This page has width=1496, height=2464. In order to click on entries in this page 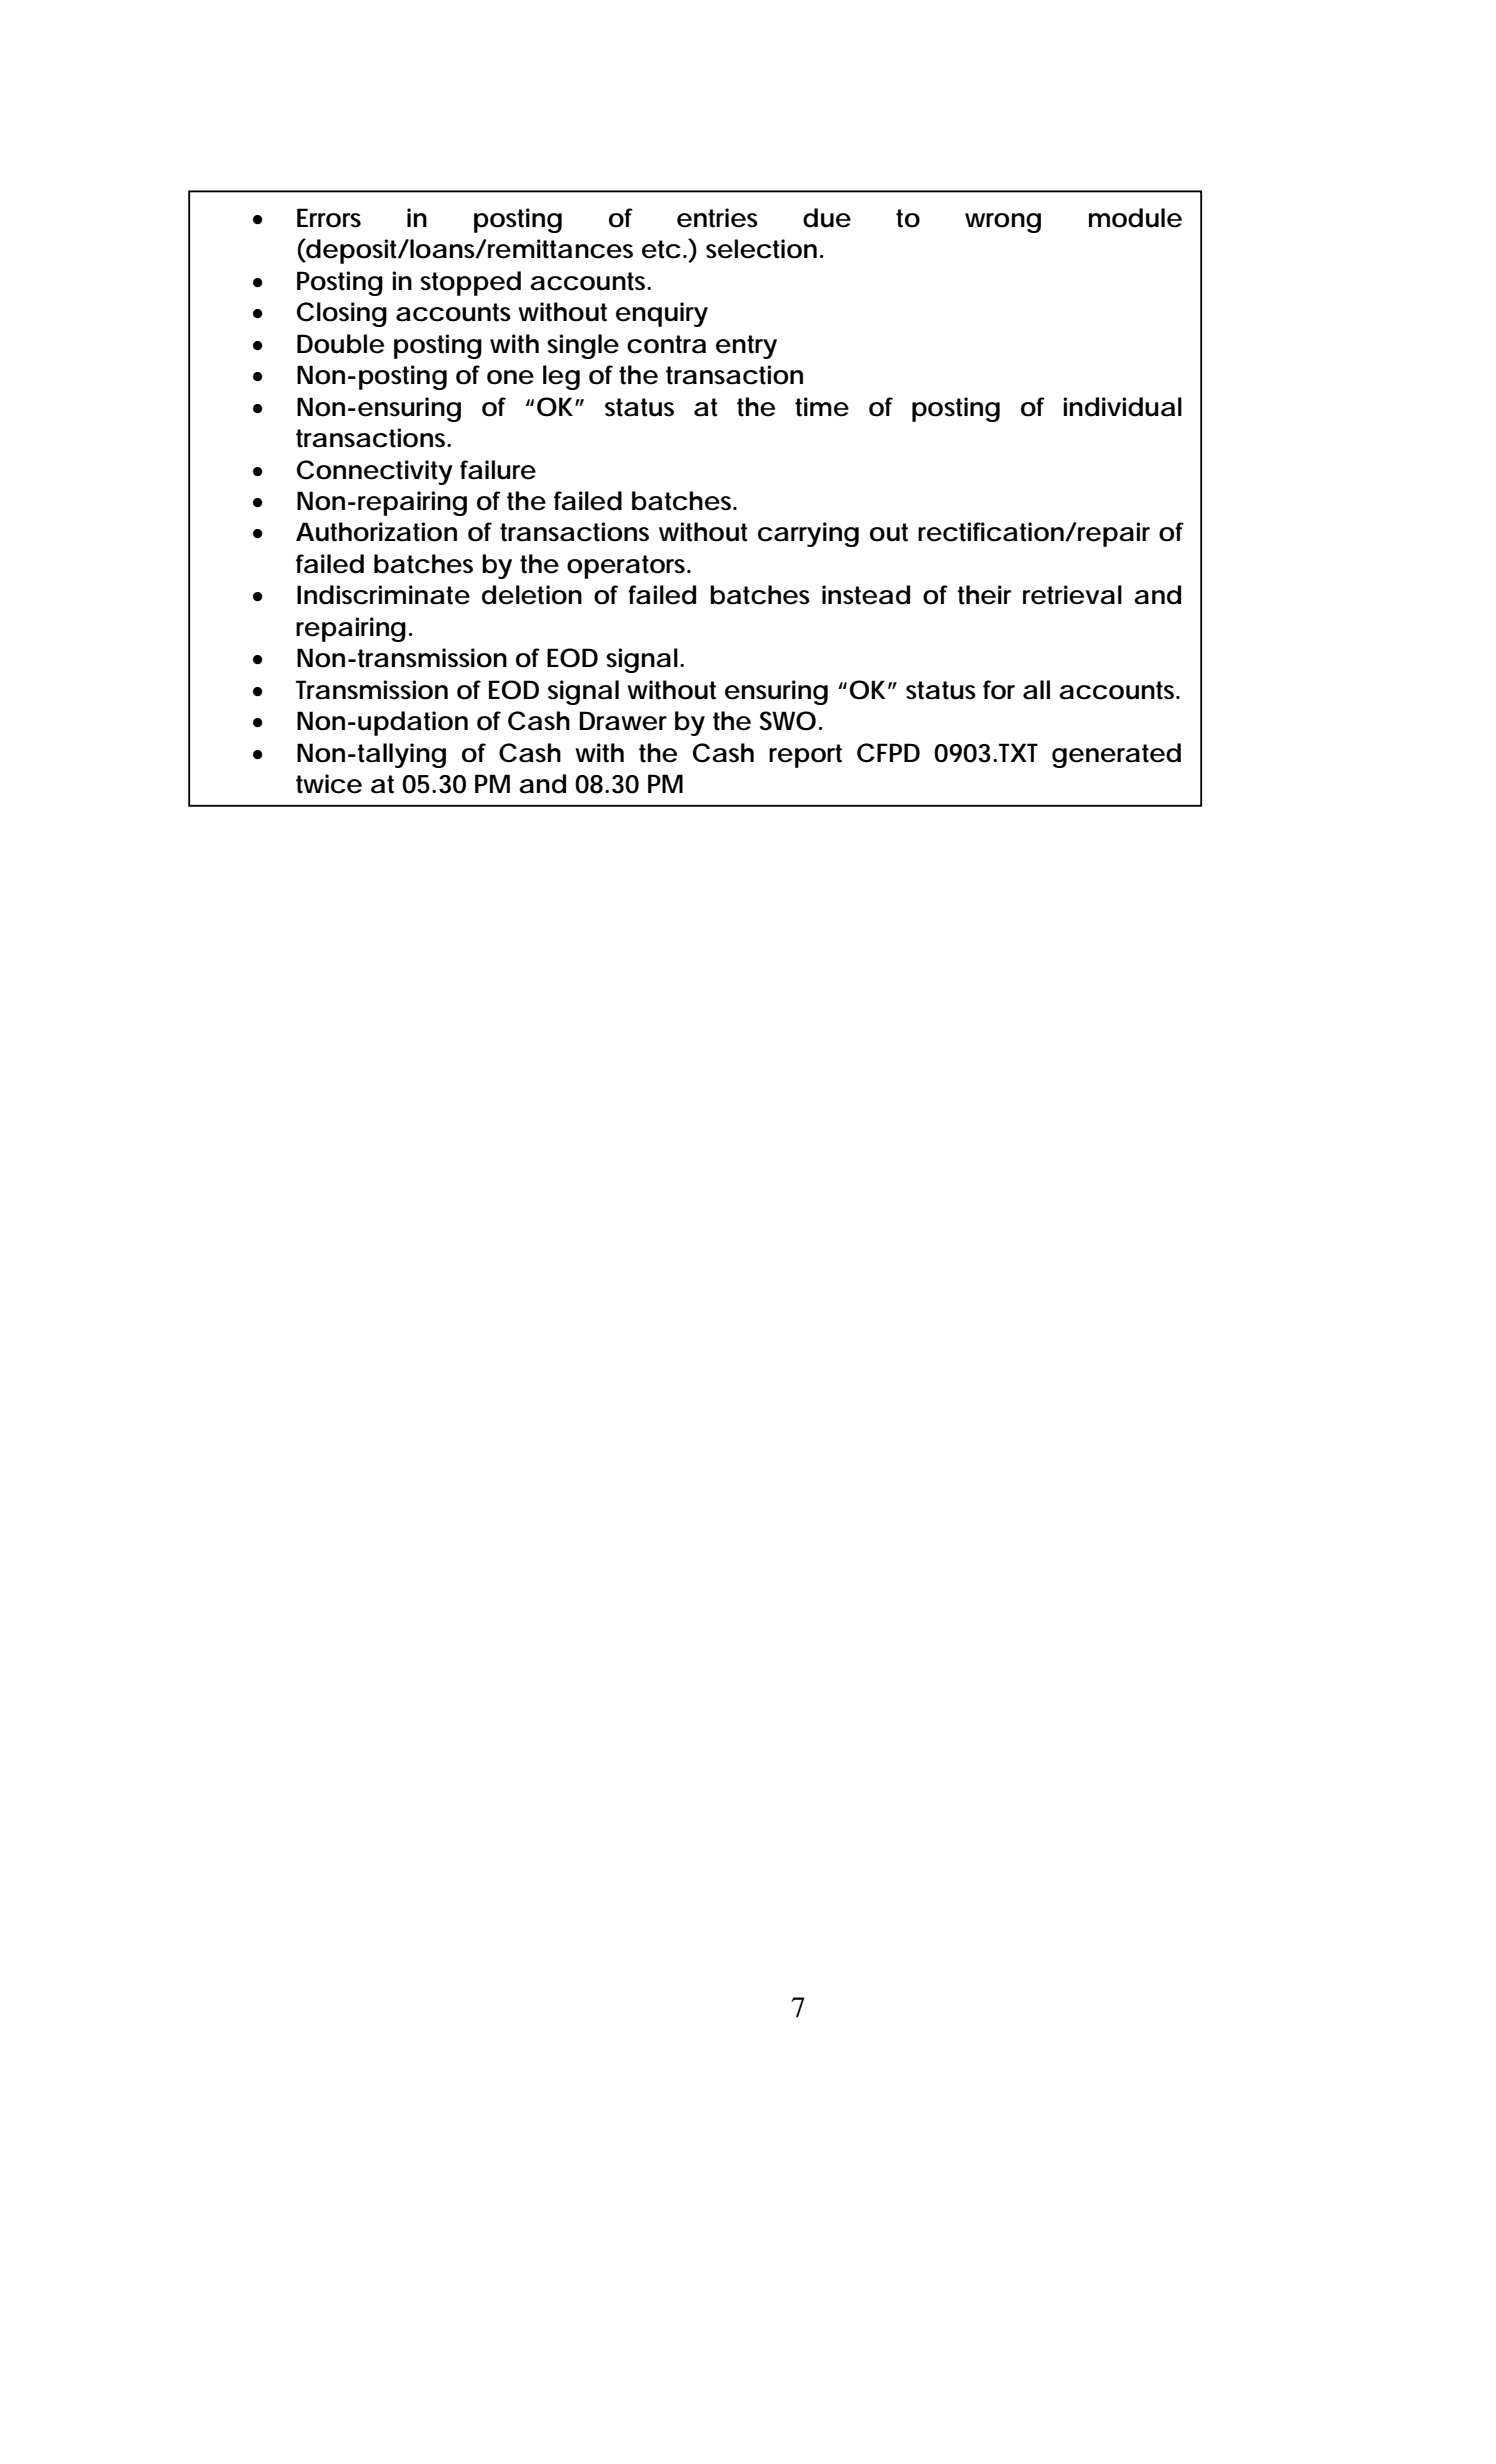, I will do `click(717, 218)`.
